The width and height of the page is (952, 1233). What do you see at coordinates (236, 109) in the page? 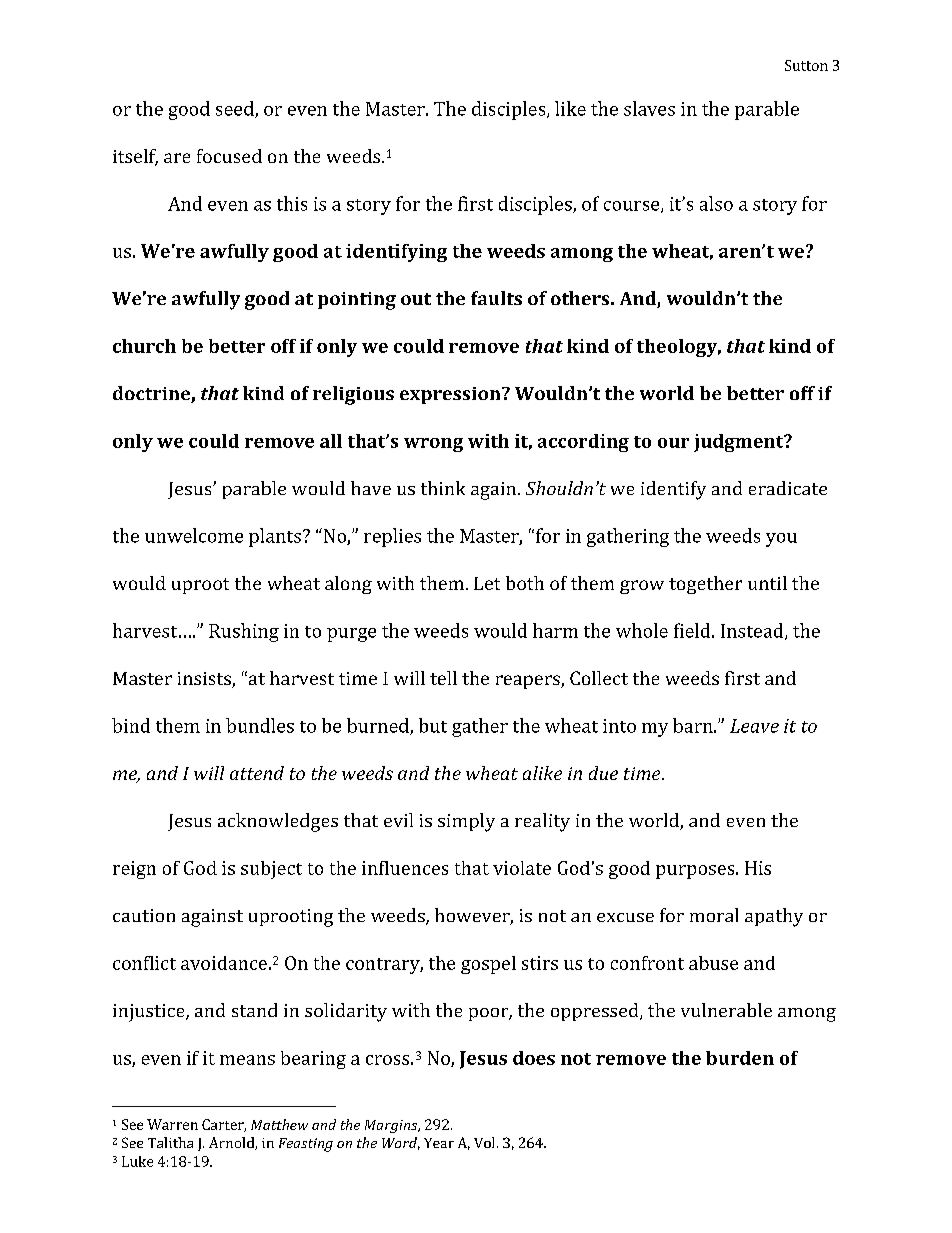
I see `seed` at bounding box center [236, 109].
